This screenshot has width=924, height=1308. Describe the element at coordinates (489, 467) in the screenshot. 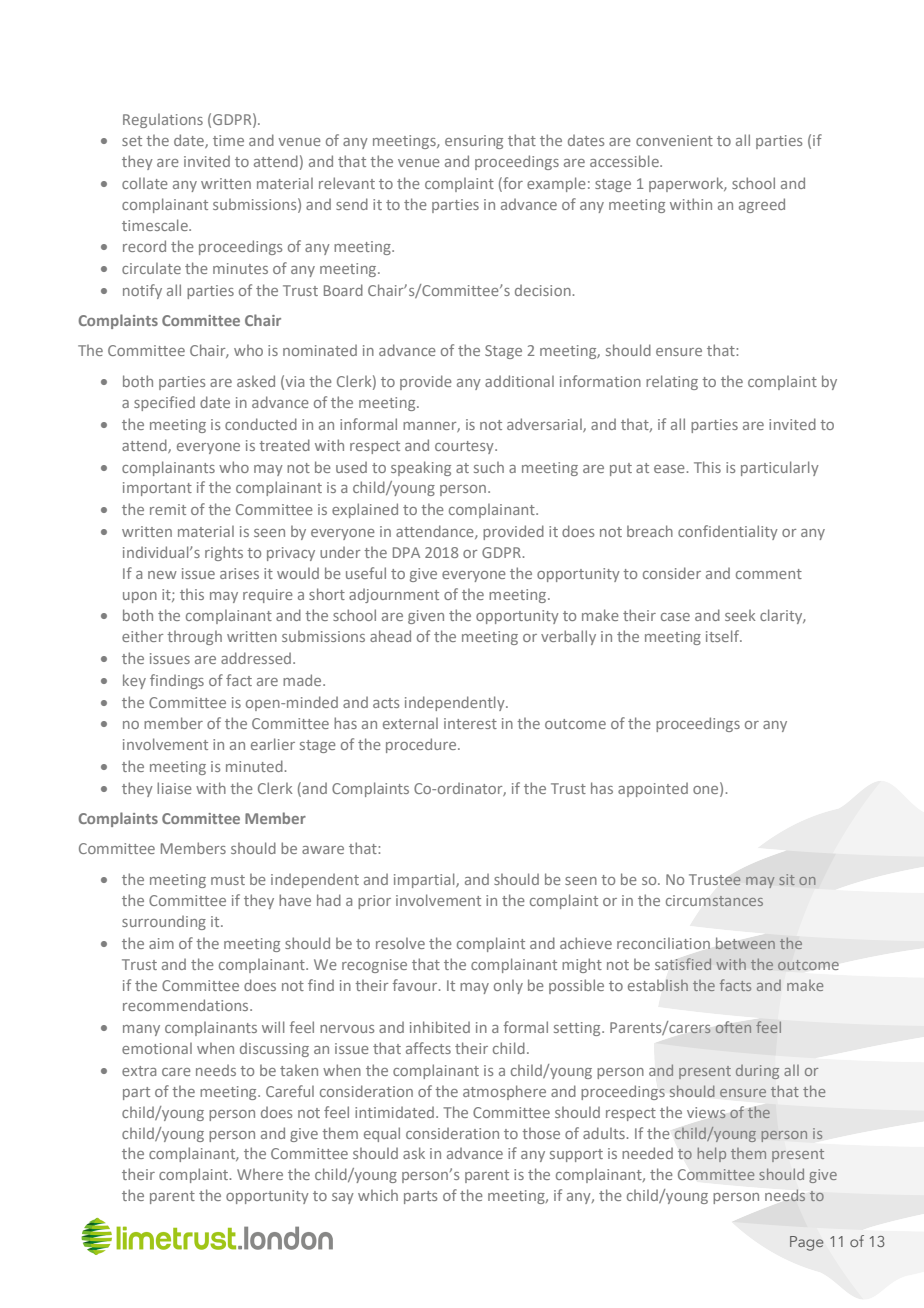

I see `such` at that location.
